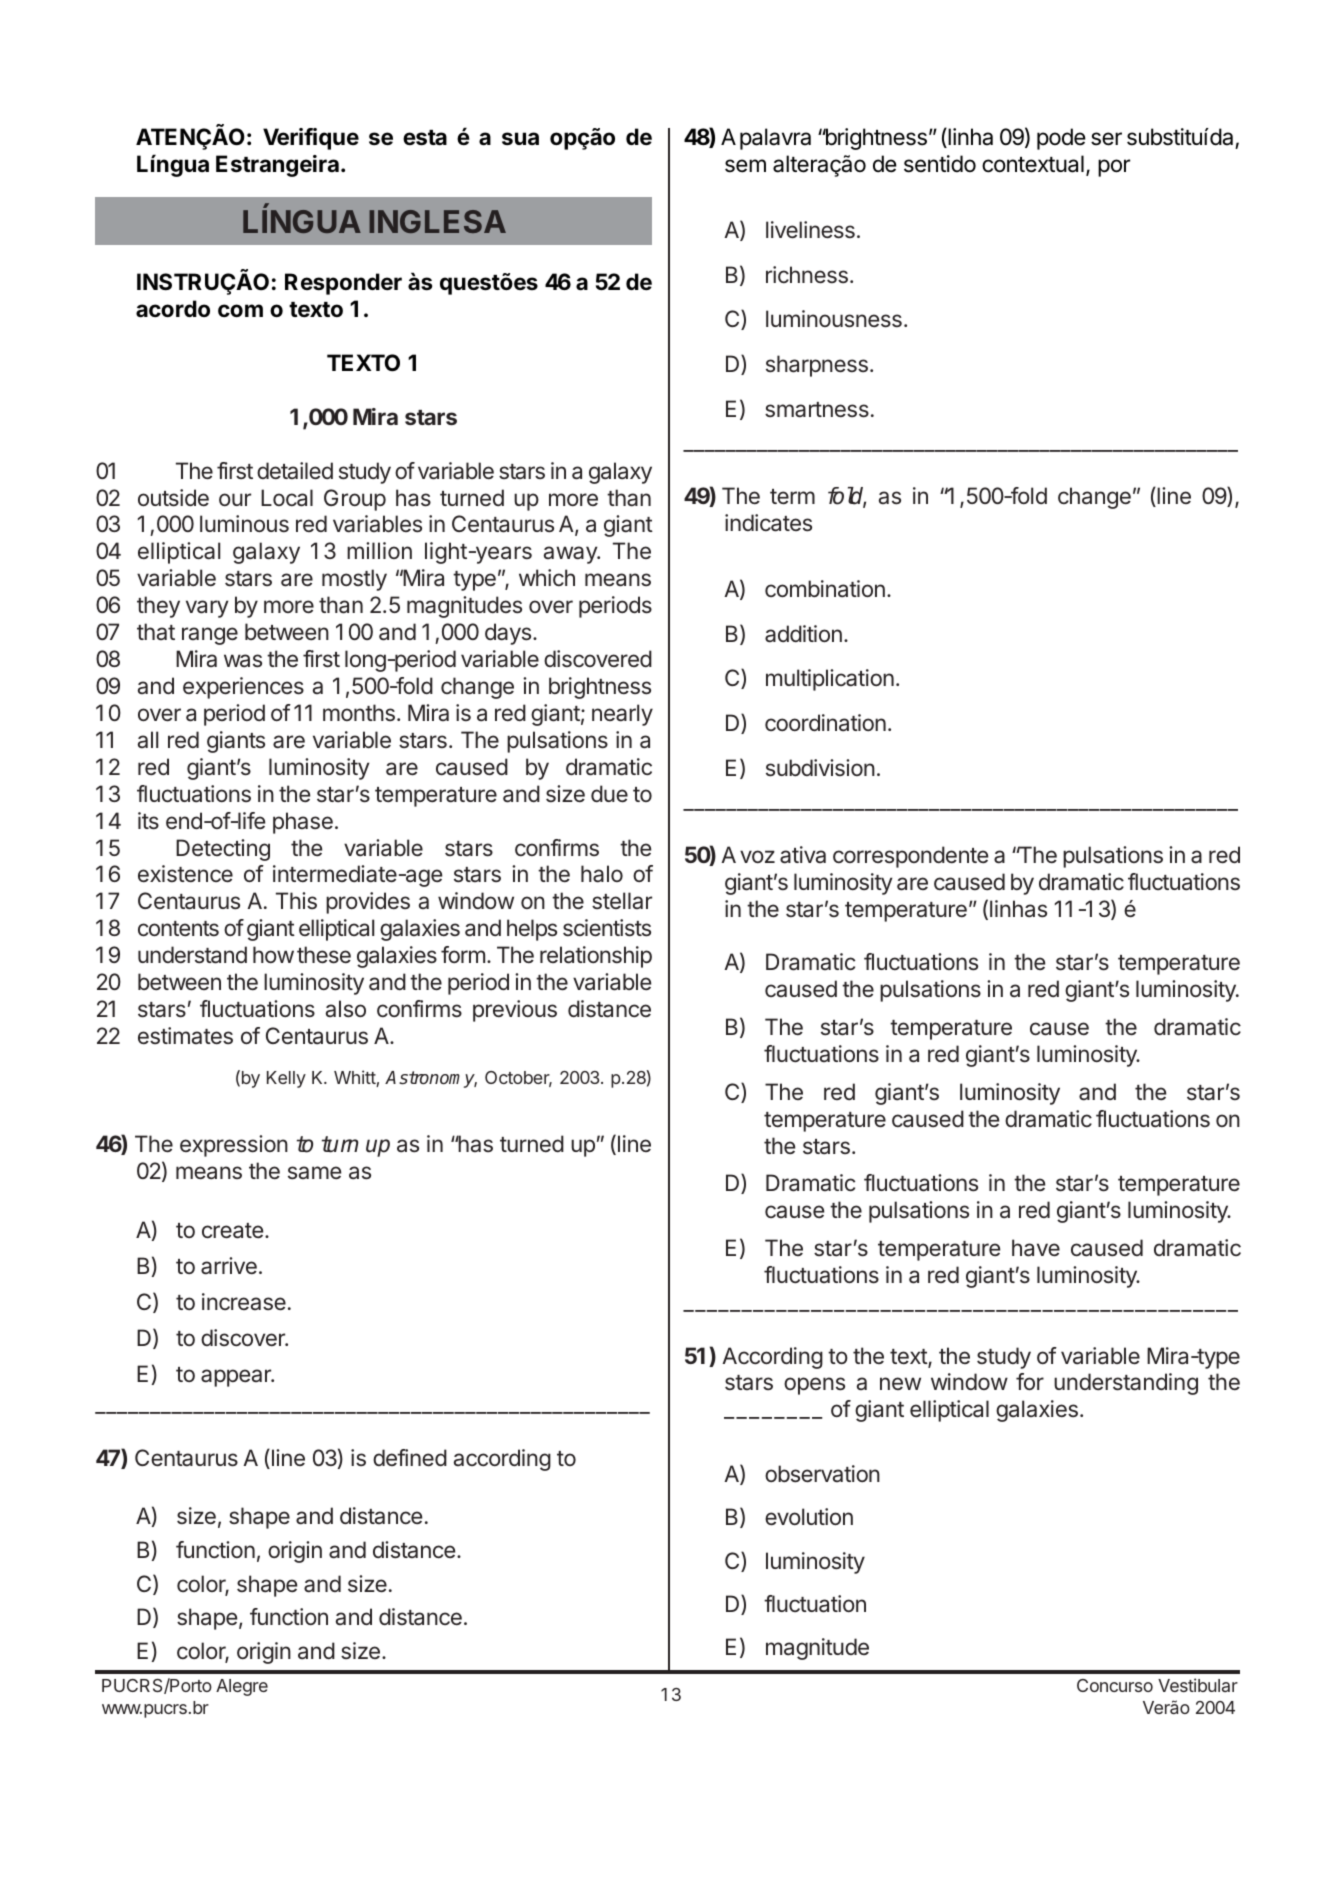 The height and width of the screenshot is (1889, 1335). Describe the element at coordinates (244, 1302) in the screenshot. I see `increase` at that location.
